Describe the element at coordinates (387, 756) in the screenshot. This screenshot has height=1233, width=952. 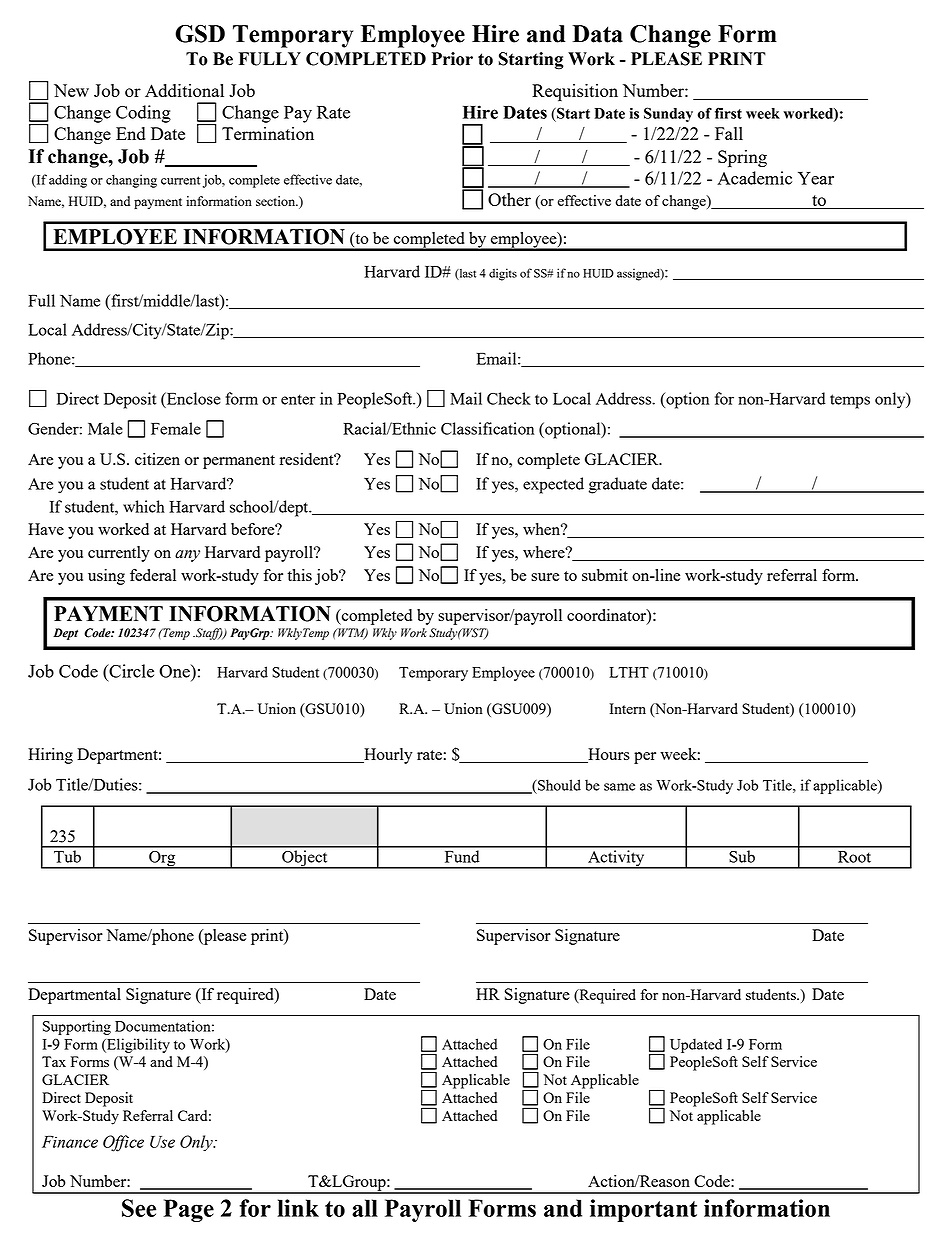
I see `Hourly` at that location.
